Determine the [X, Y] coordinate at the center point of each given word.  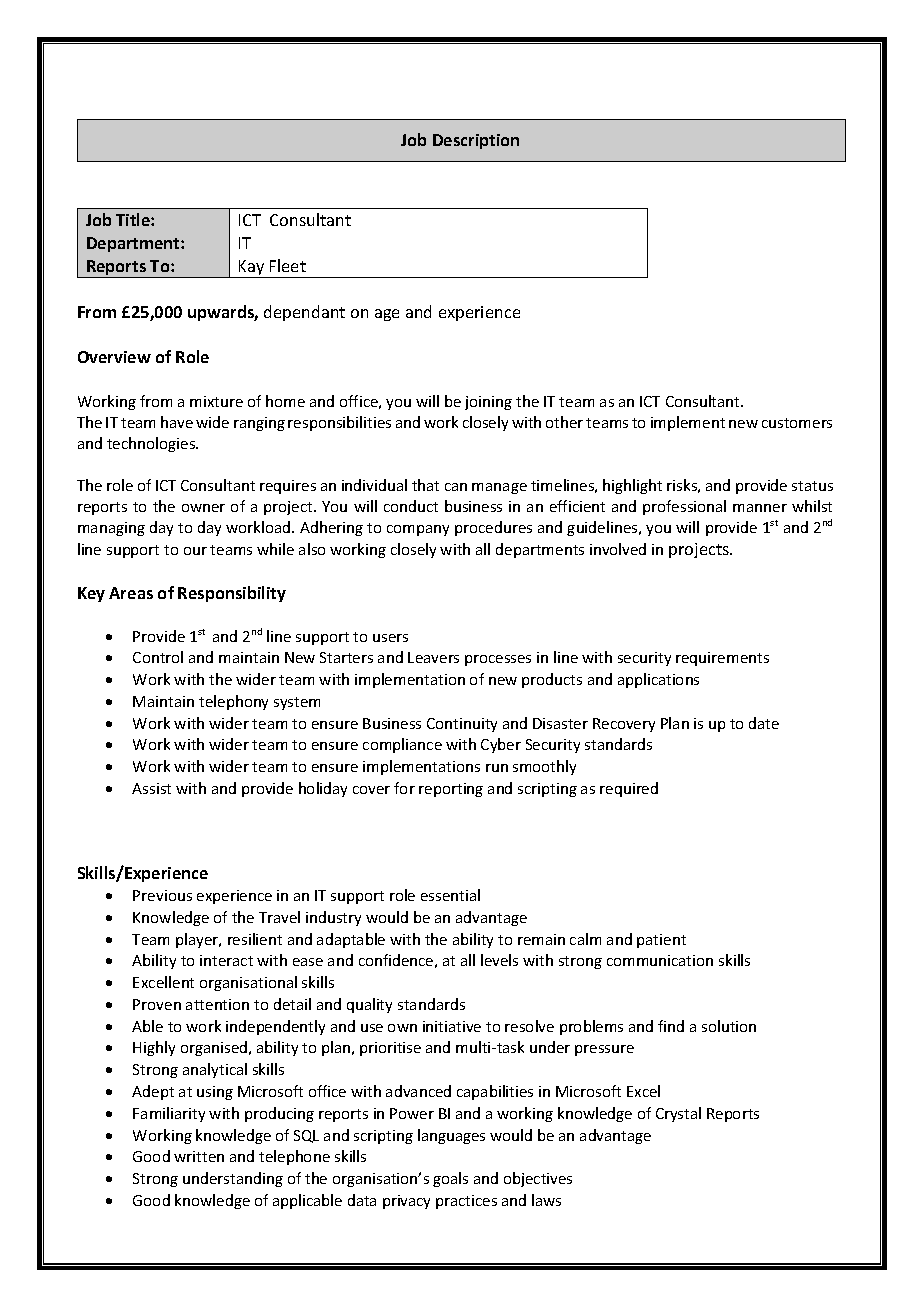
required [629, 789]
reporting [451, 790]
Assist [151, 788]
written [199, 1156]
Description [476, 141]
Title [134, 219]
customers [797, 423]
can [456, 487]
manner [760, 508]
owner [203, 508]
